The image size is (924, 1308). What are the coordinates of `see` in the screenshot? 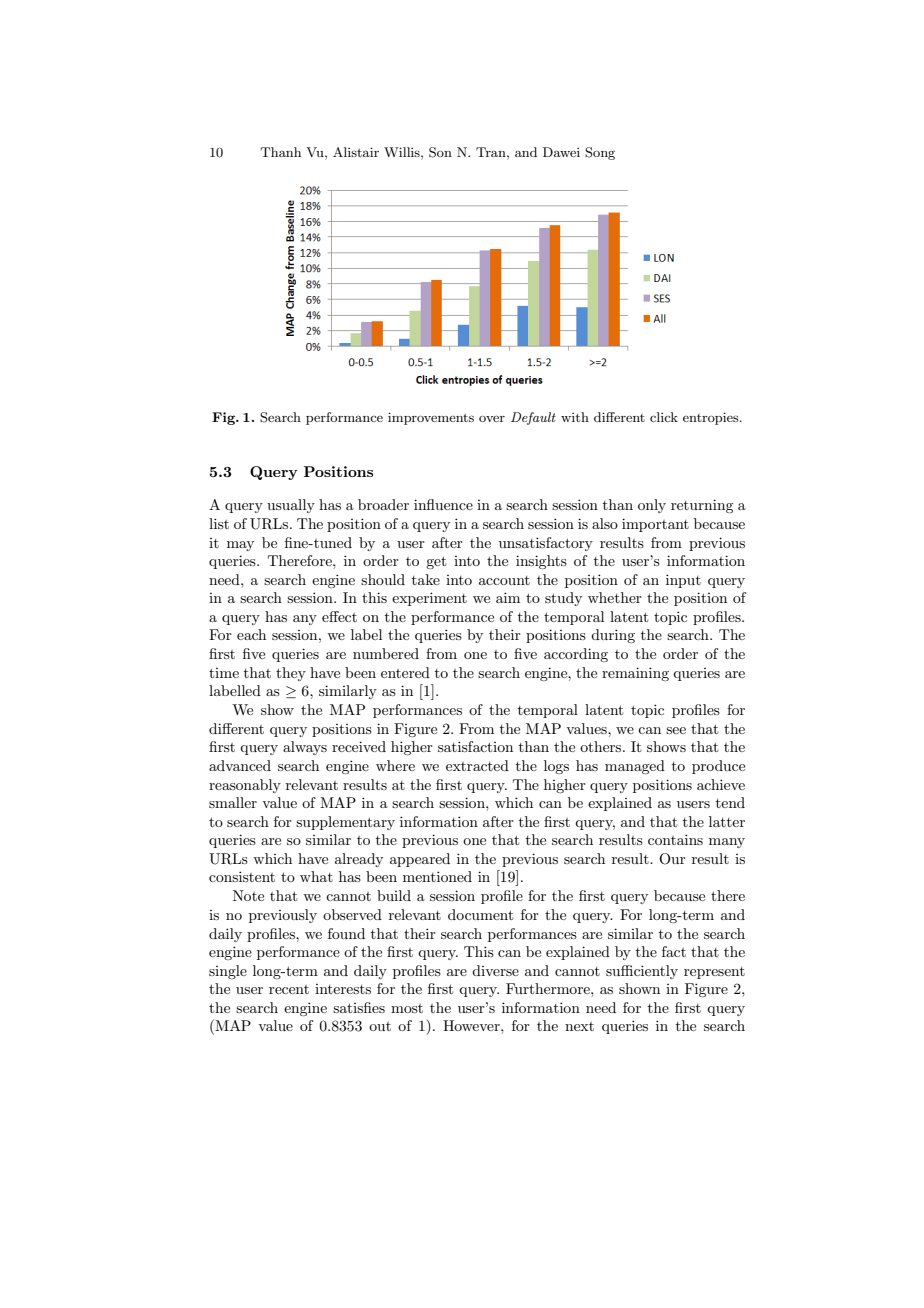 It's located at (676, 730).
